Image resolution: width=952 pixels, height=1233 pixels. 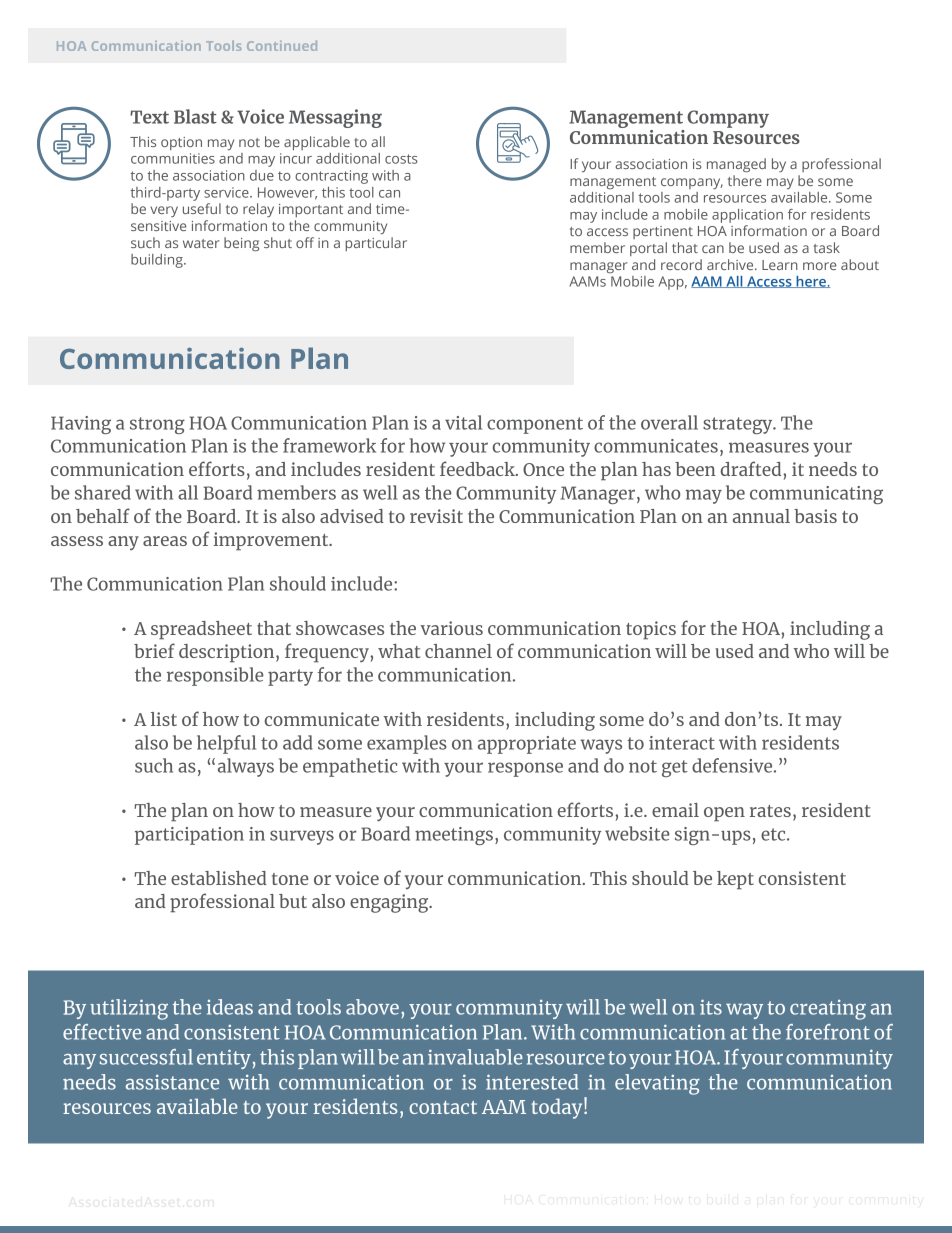 What do you see at coordinates (770, 811) in the page?
I see `rates` at bounding box center [770, 811].
